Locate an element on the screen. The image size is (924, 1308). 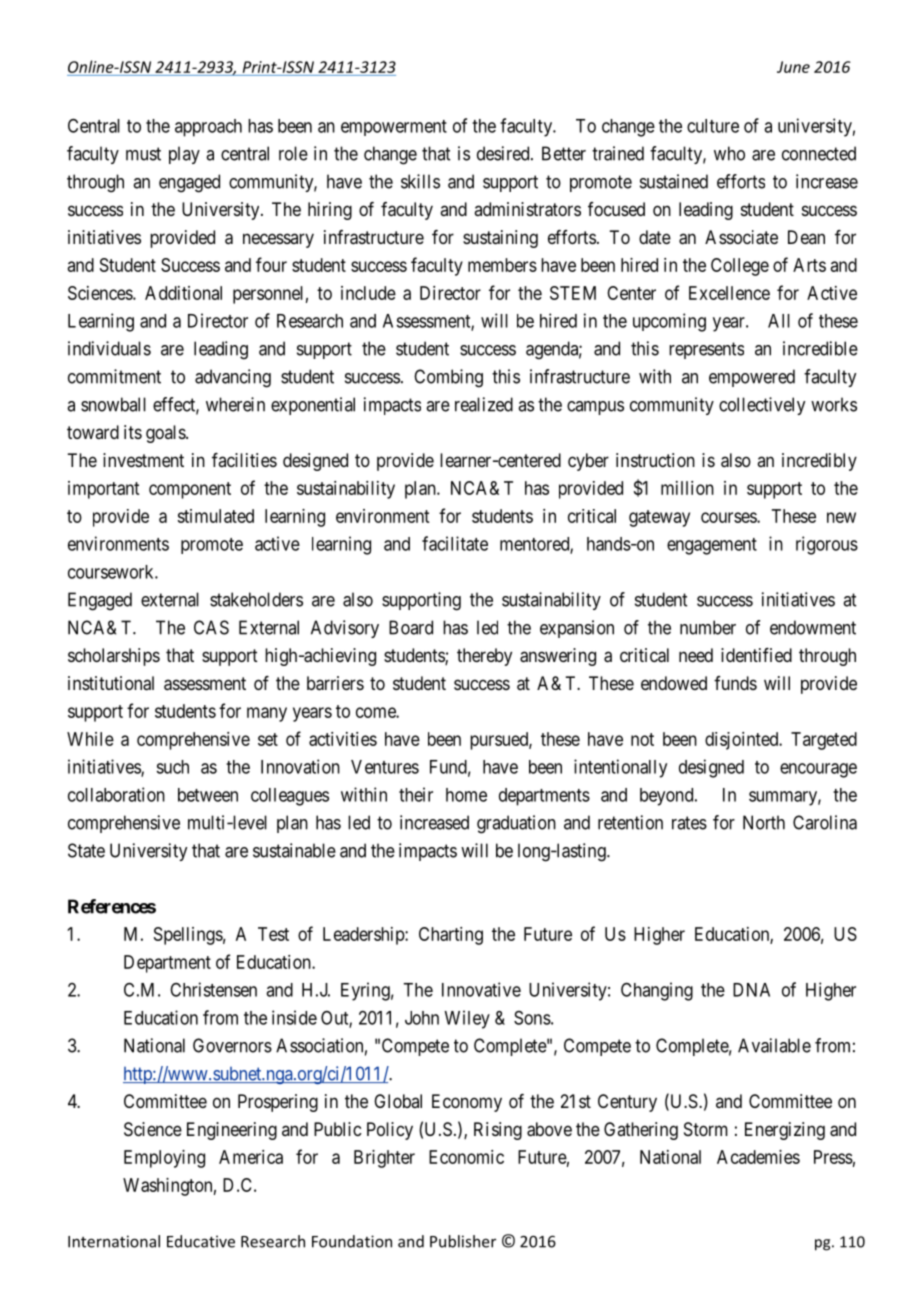
between is located at coordinates (208, 795).
